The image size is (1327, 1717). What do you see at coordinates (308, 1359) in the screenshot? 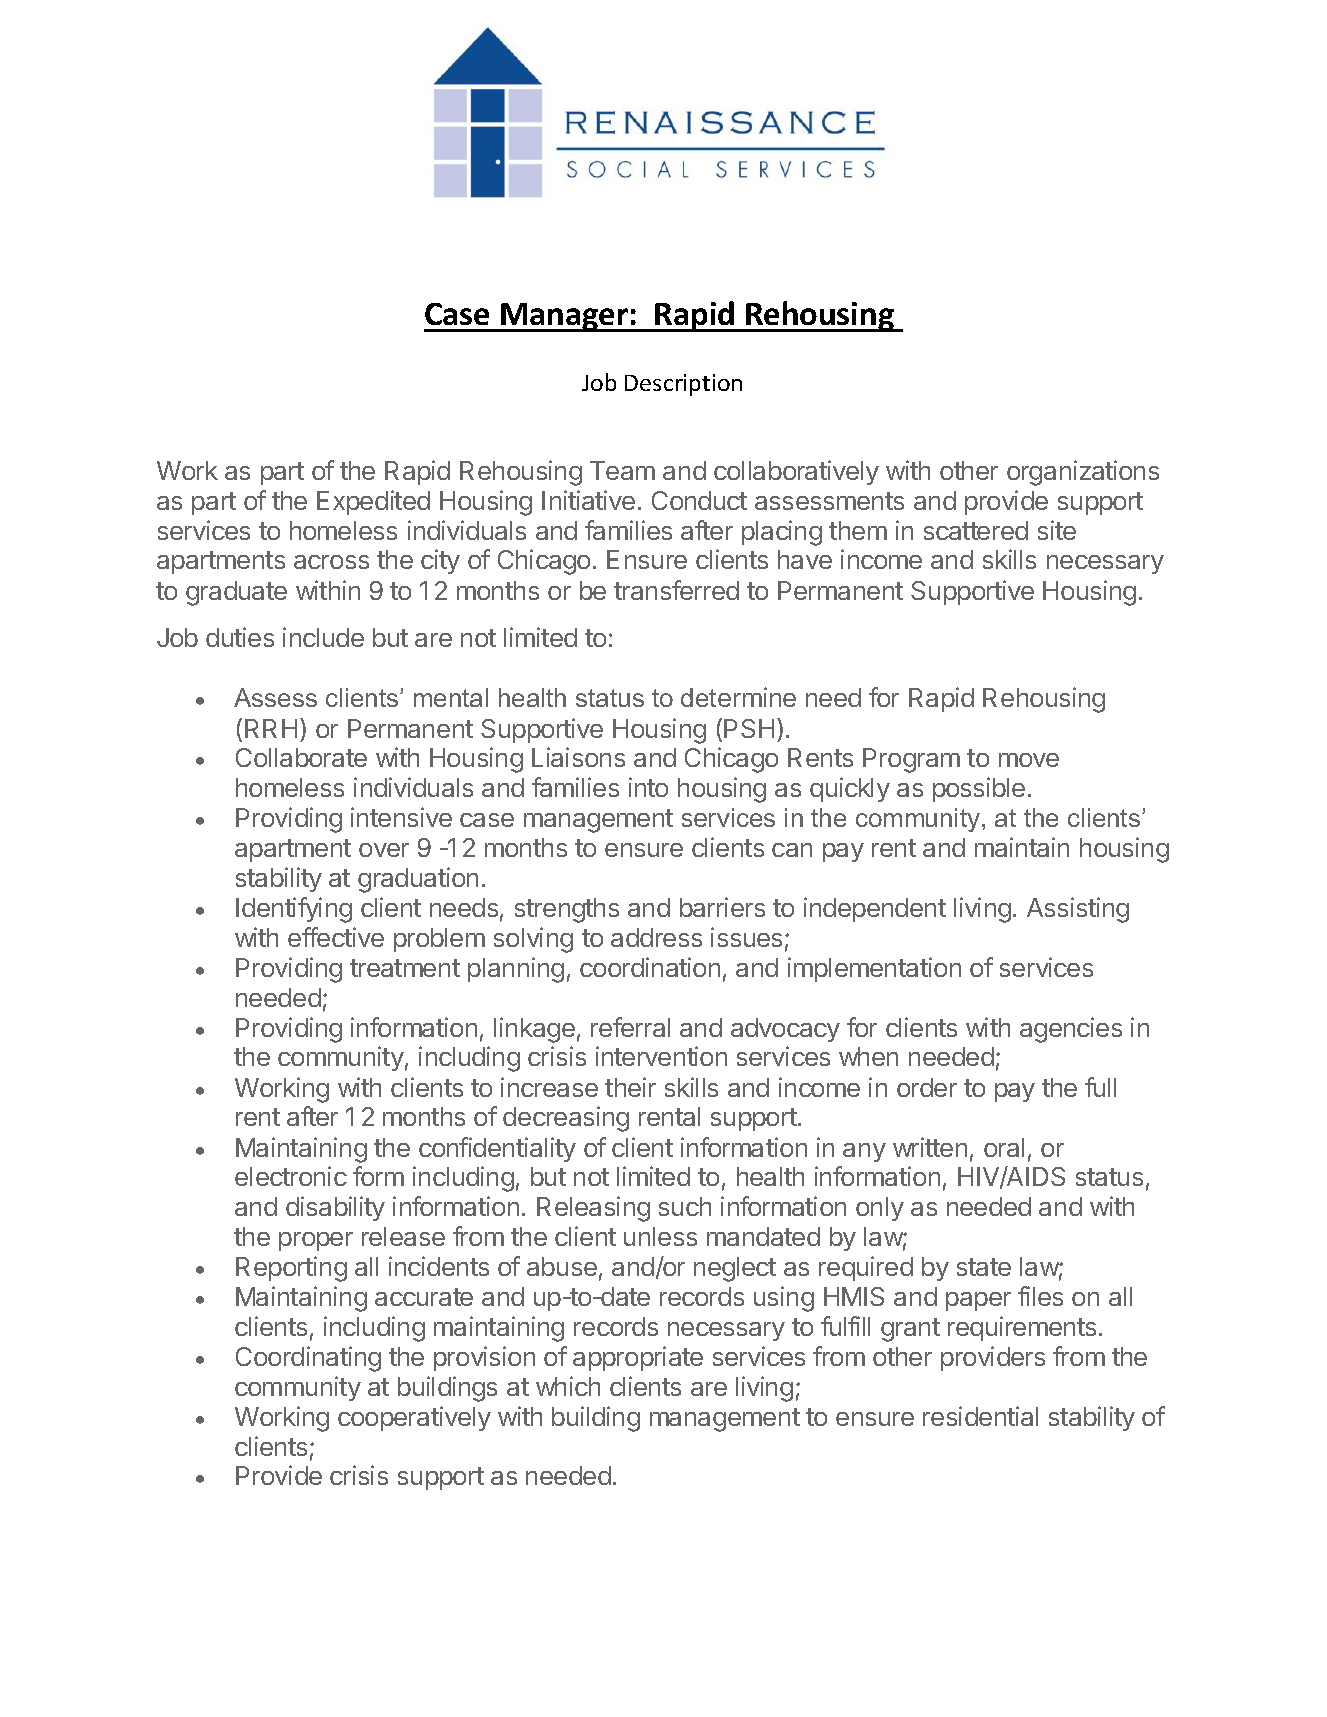
I see `Coordinating` at bounding box center [308, 1359].
